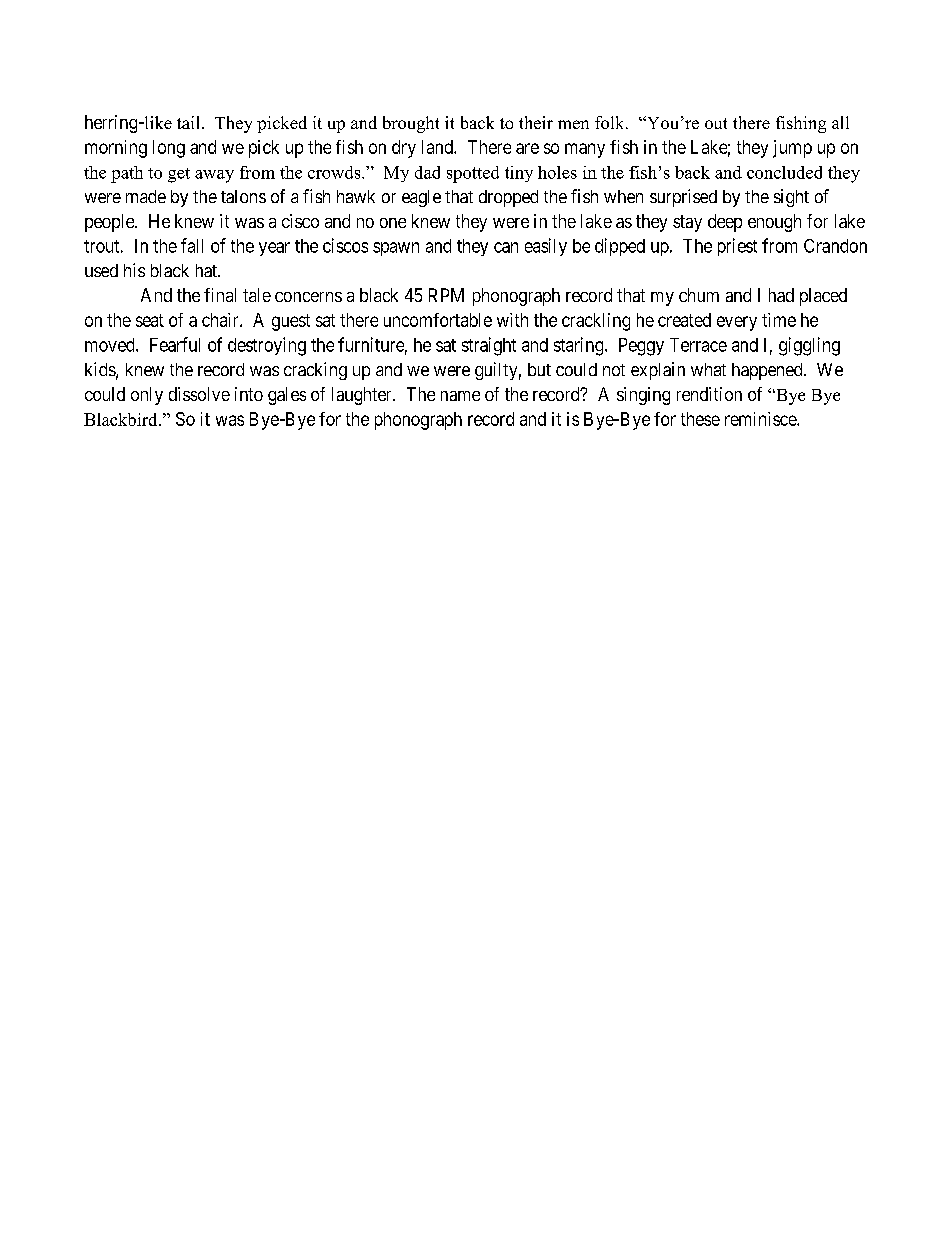 Image resolution: width=952 pixels, height=1233 pixels. What do you see at coordinates (446, 295) in the screenshot?
I see `RPM` at bounding box center [446, 295].
